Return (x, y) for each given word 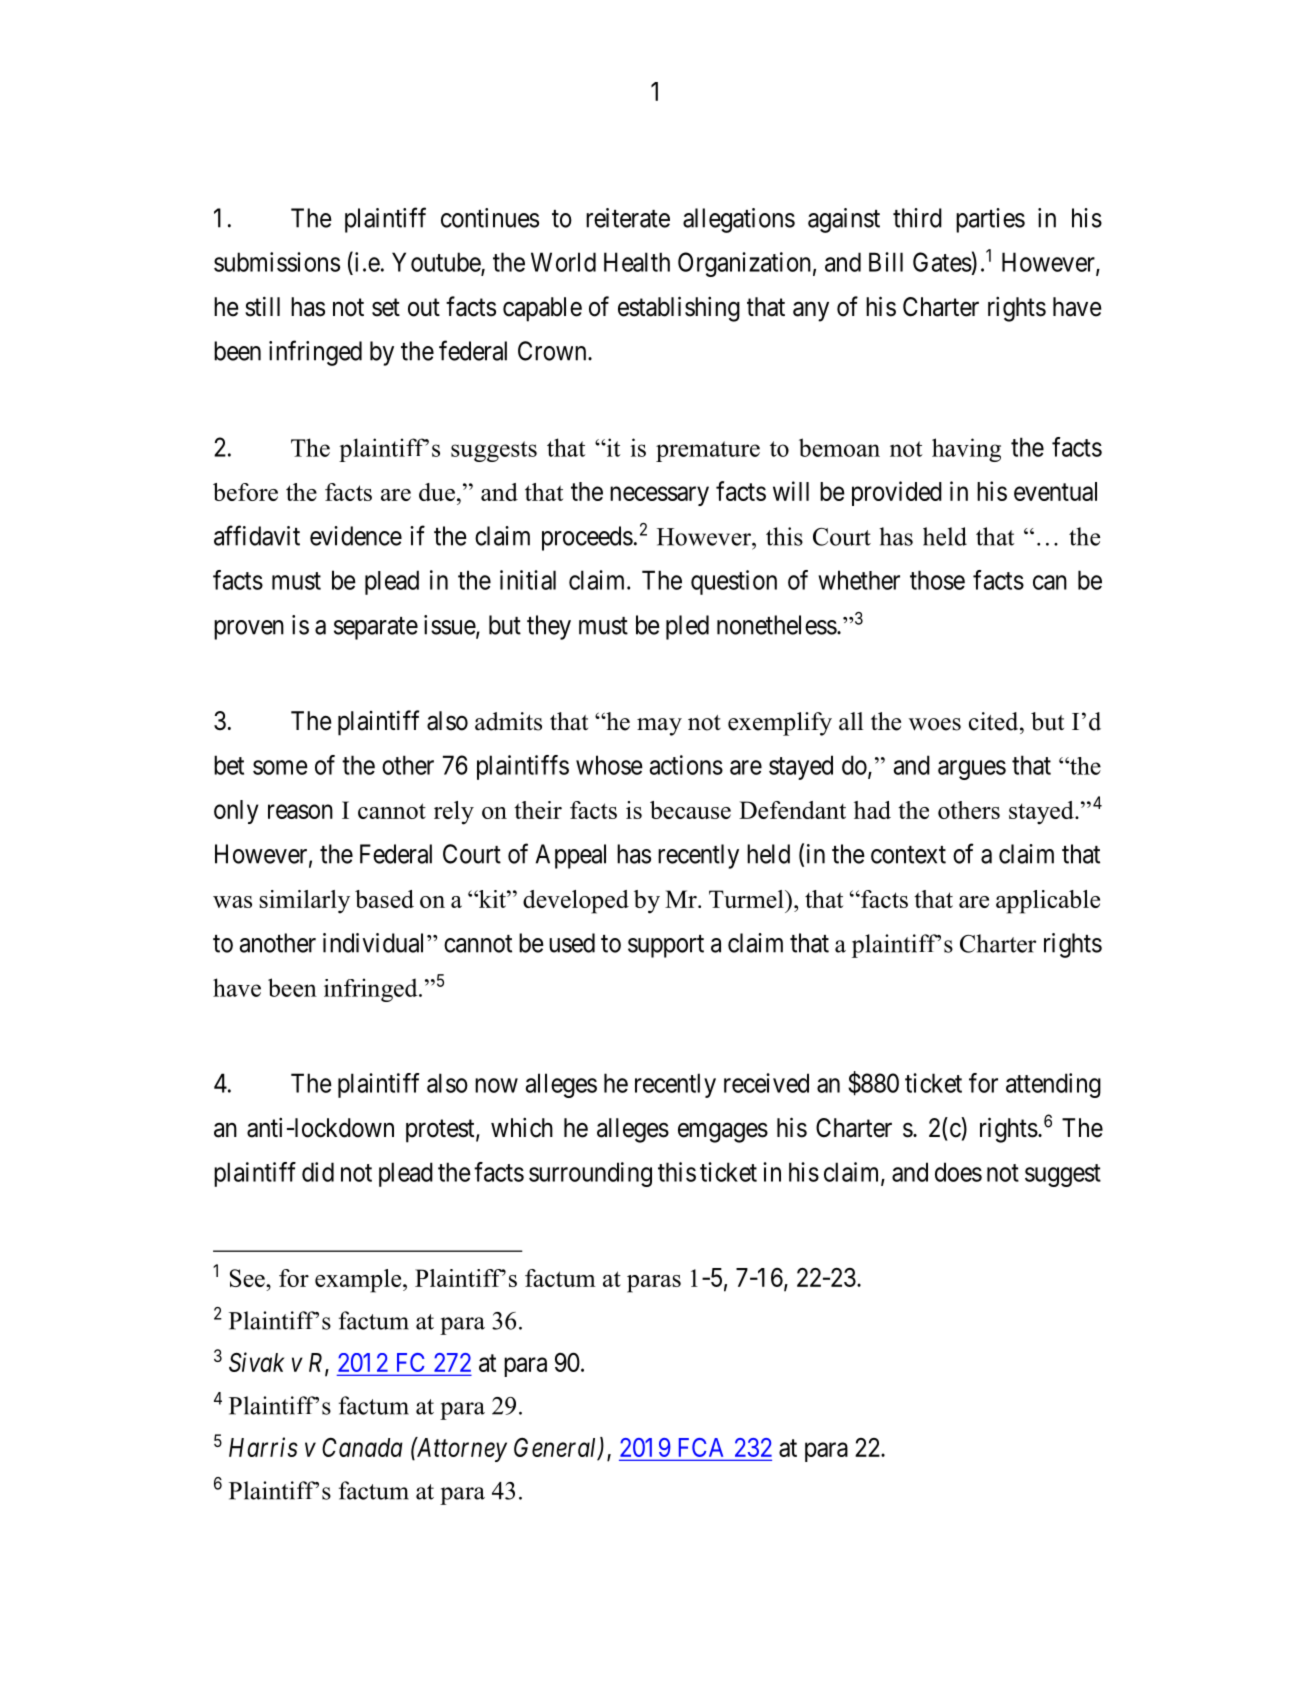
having (966, 450)
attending (1053, 1085)
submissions (277, 262)
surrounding (590, 1174)
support (666, 946)
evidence (356, 536)
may (659, 727)
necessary (659, 496)
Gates (942, 262)
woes (935, 724)
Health (637, 262)
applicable (1048, 902)
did (318, 1172)
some (280, 767)
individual (375, 943)
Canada (362, 1447)
